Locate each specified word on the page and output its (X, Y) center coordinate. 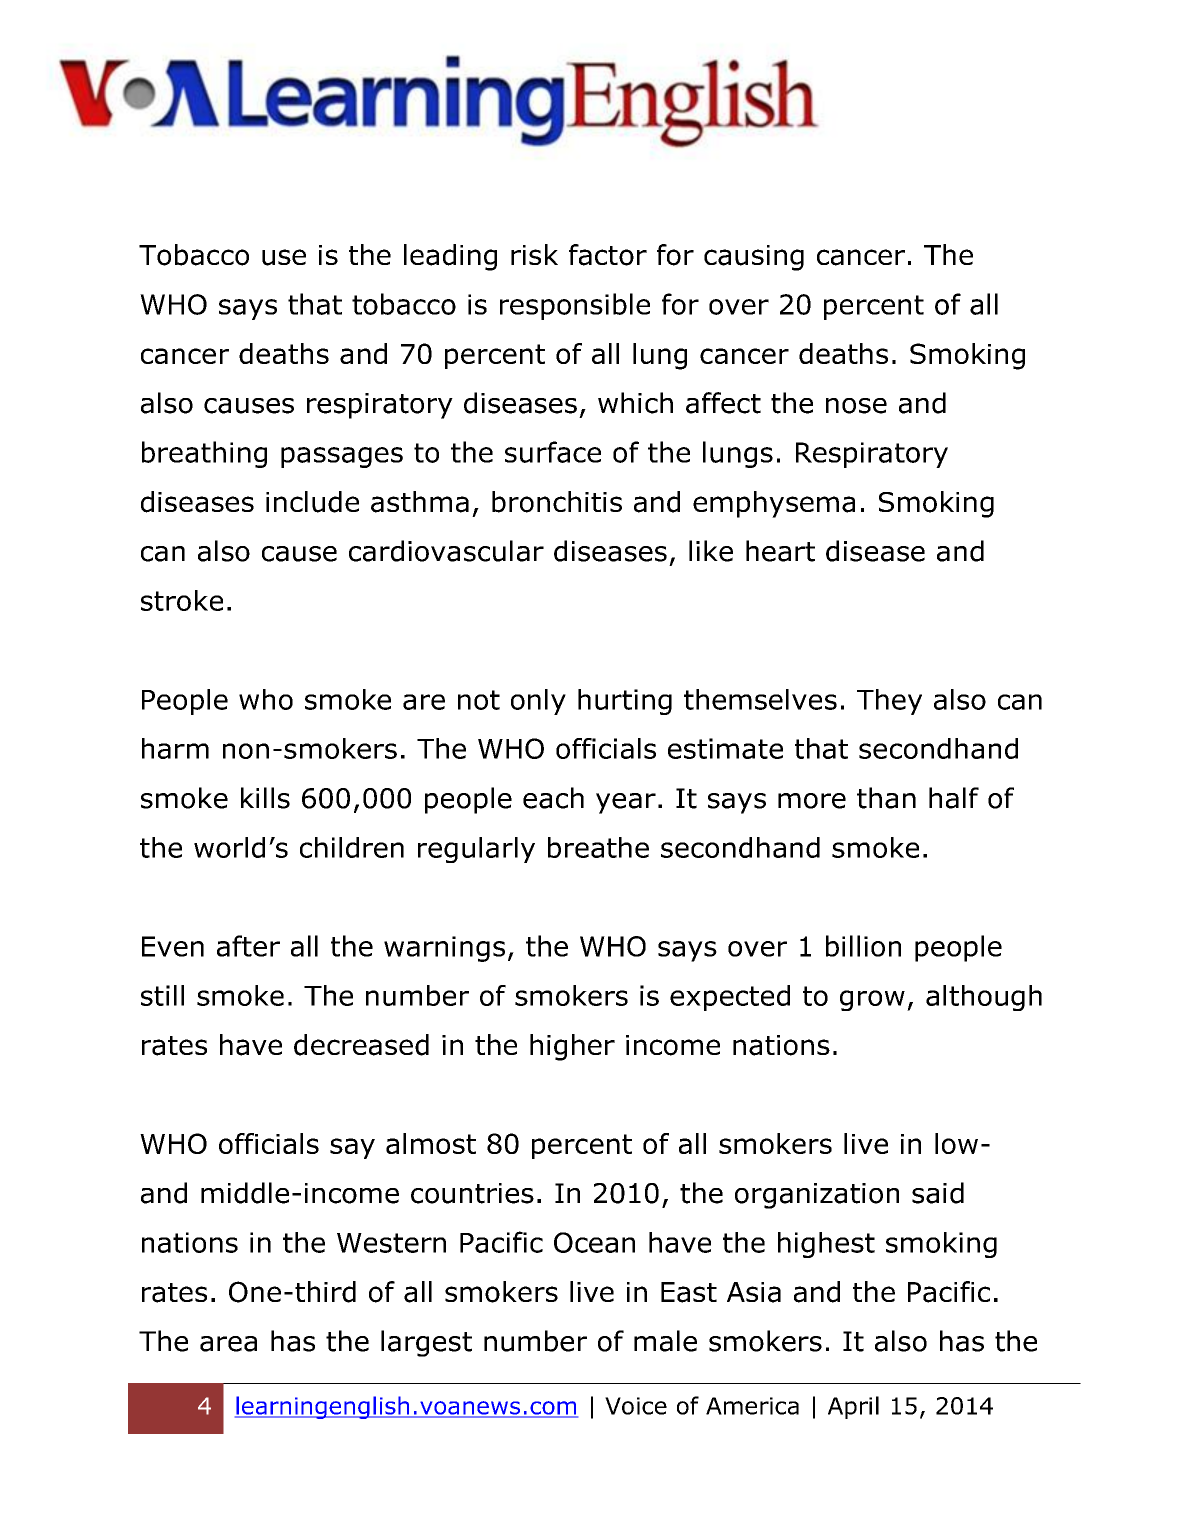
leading (450, 257)
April (853, 1407)
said (938, 1193)
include (312, 502)
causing (754, 258)
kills (265, 798)
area (228, 1344)
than (886, 798)
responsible (575, 306)
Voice (636, 1406)
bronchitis (557, 502)
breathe (598, 847)
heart (780, 551)
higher (572, 1047)
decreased (361, 1045)
